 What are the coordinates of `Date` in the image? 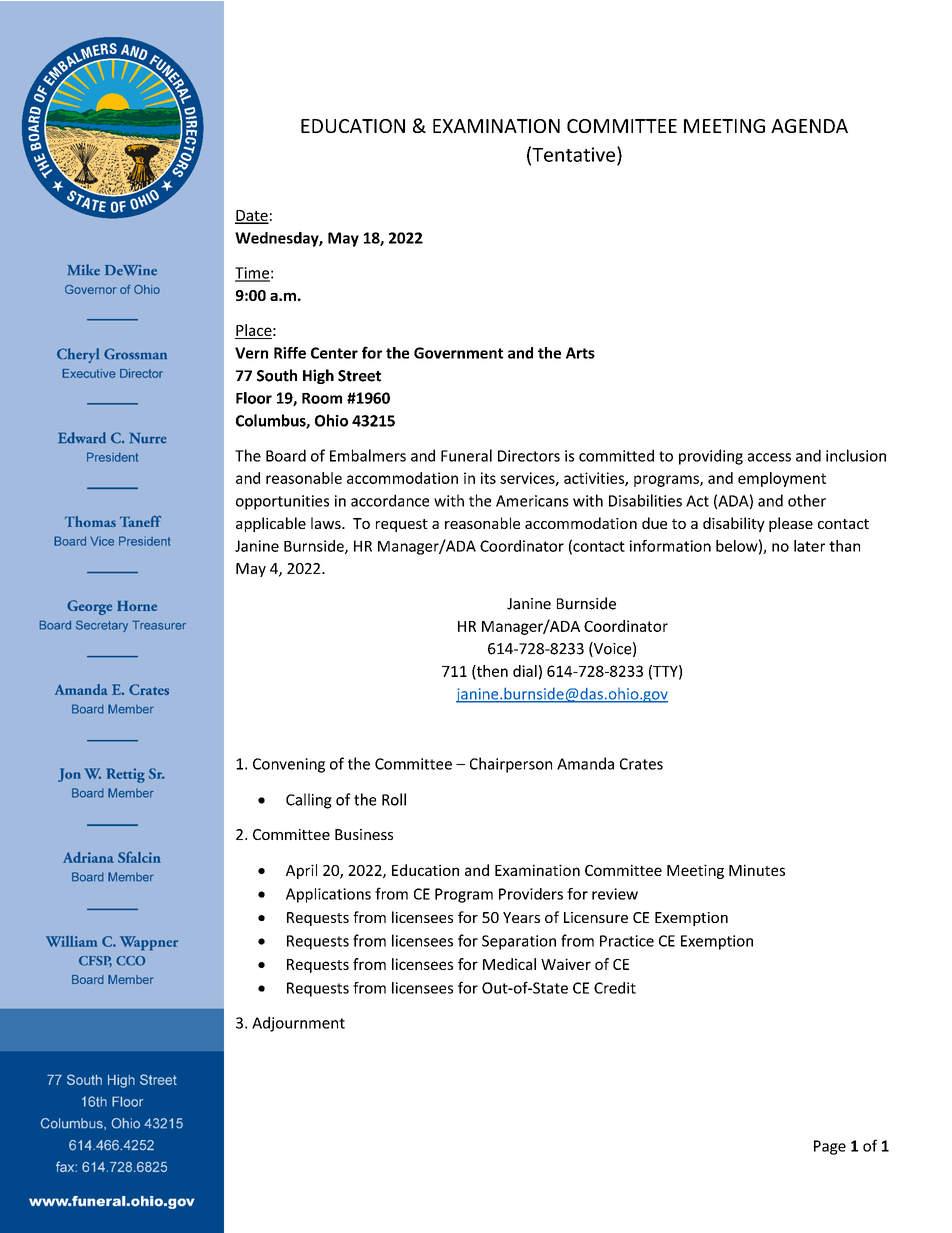 It's located at (252, 216).
